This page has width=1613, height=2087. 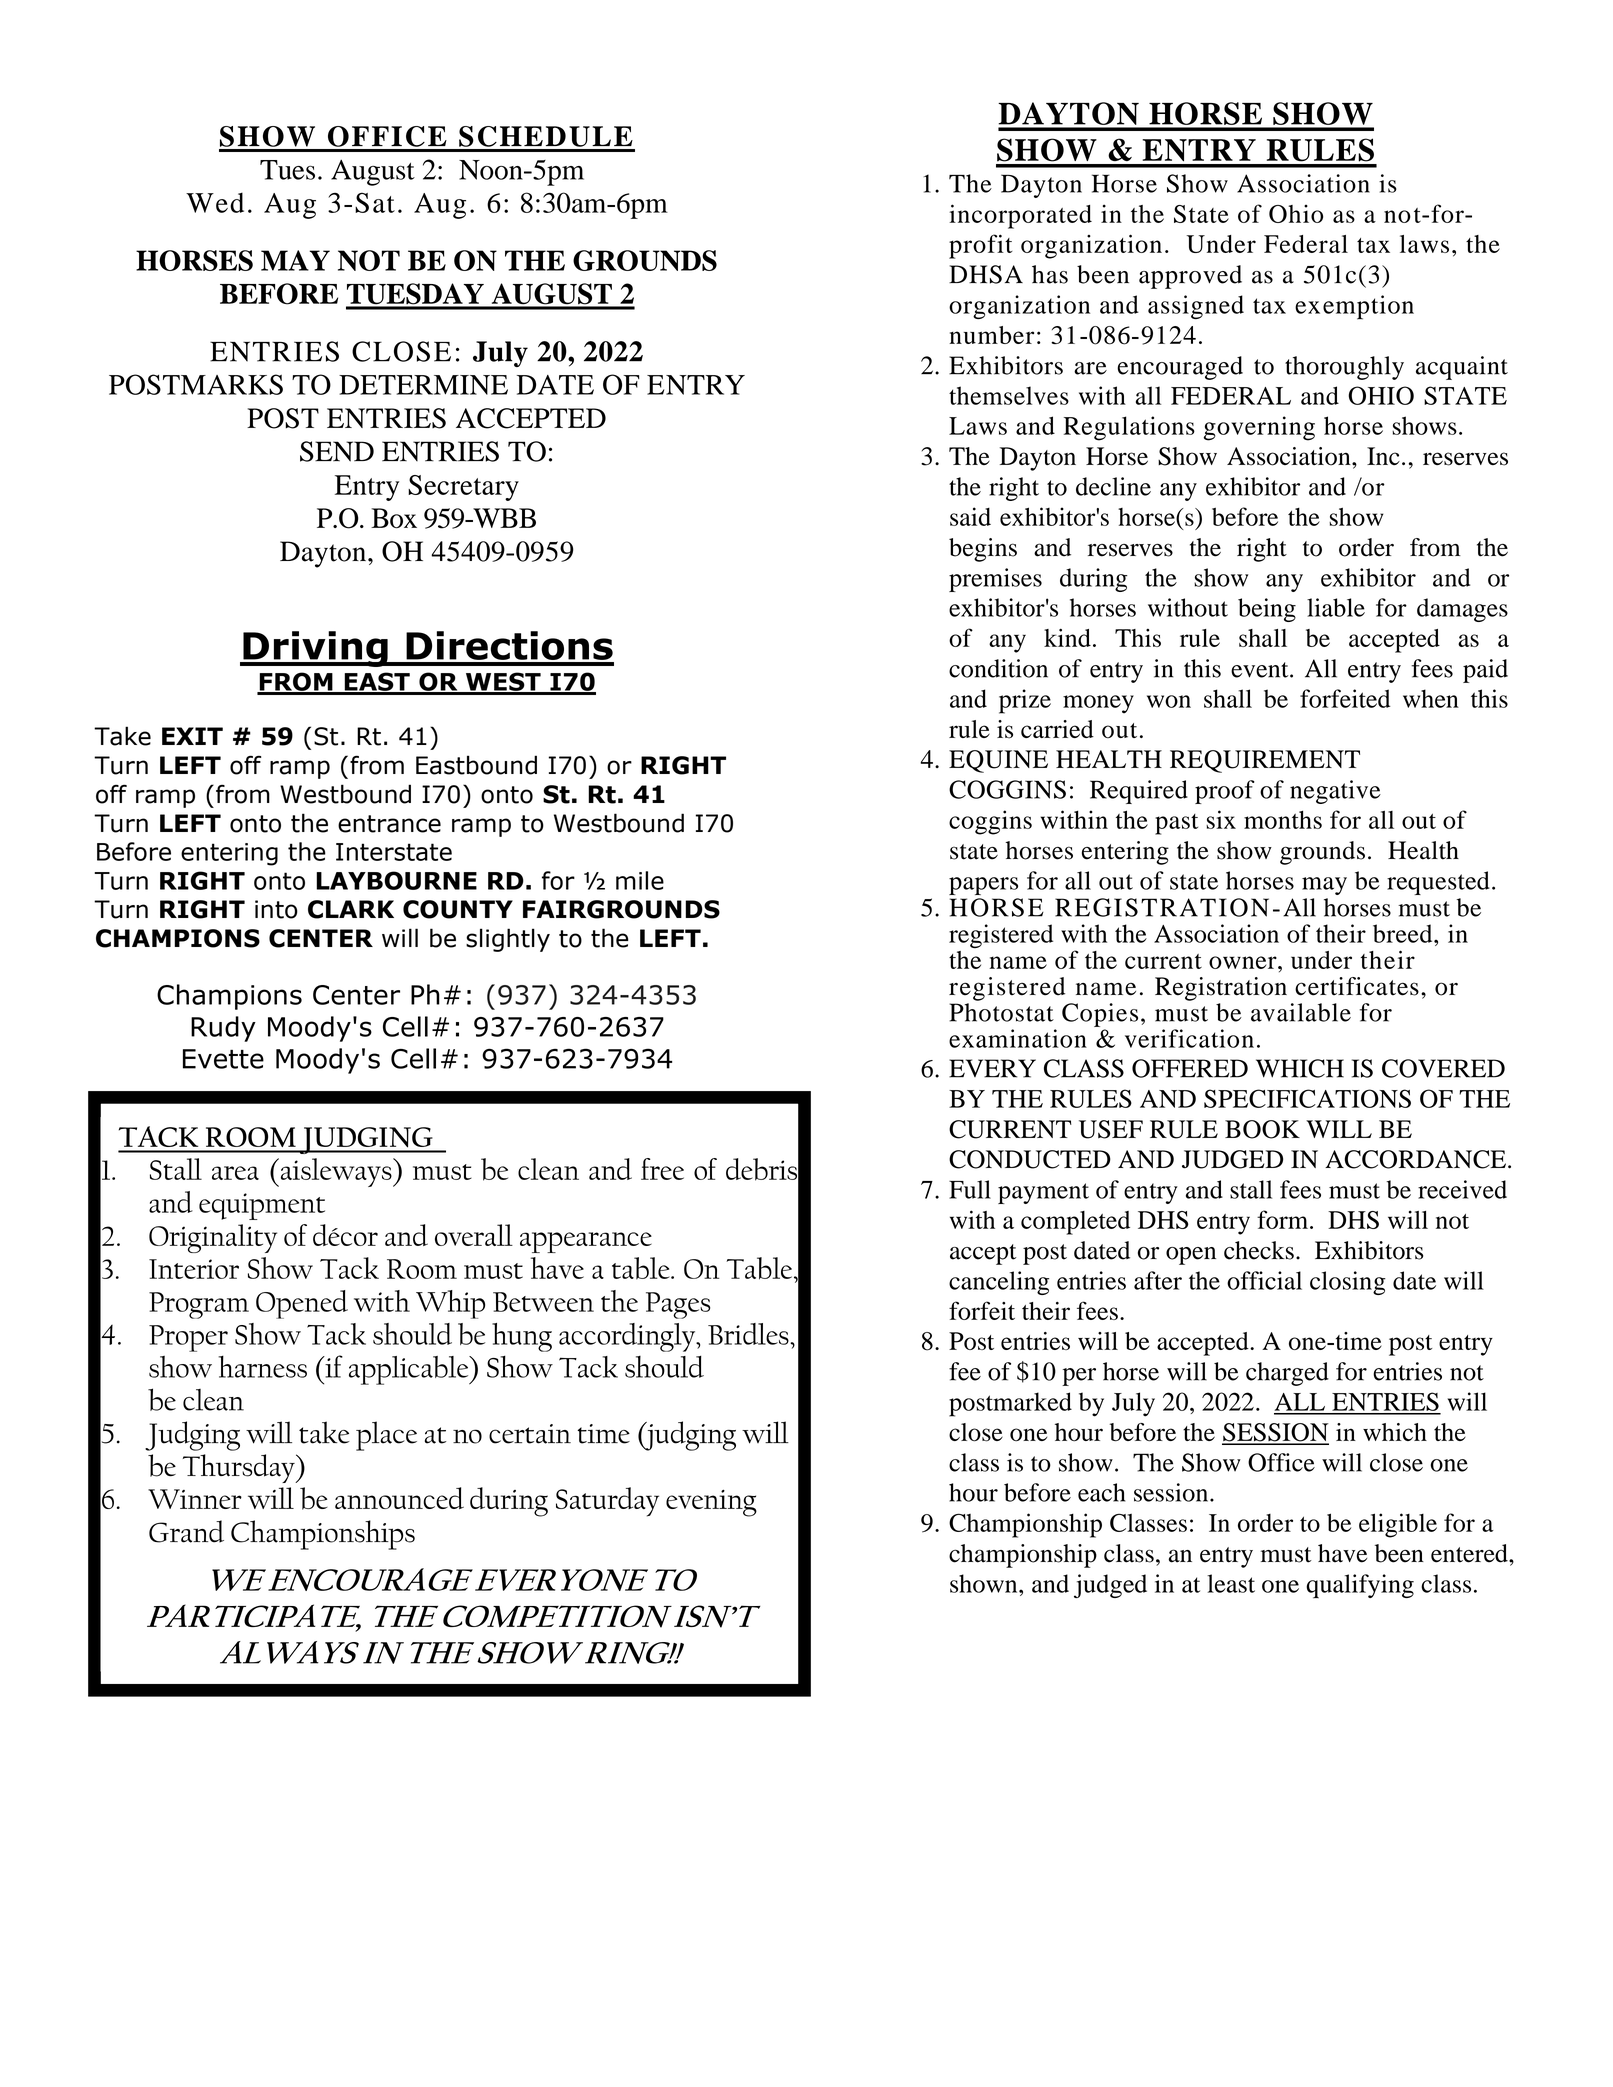 What do you see at coordinates (970, 1189) in the page?
I see `Full` at bounding box center [970, 1189].
